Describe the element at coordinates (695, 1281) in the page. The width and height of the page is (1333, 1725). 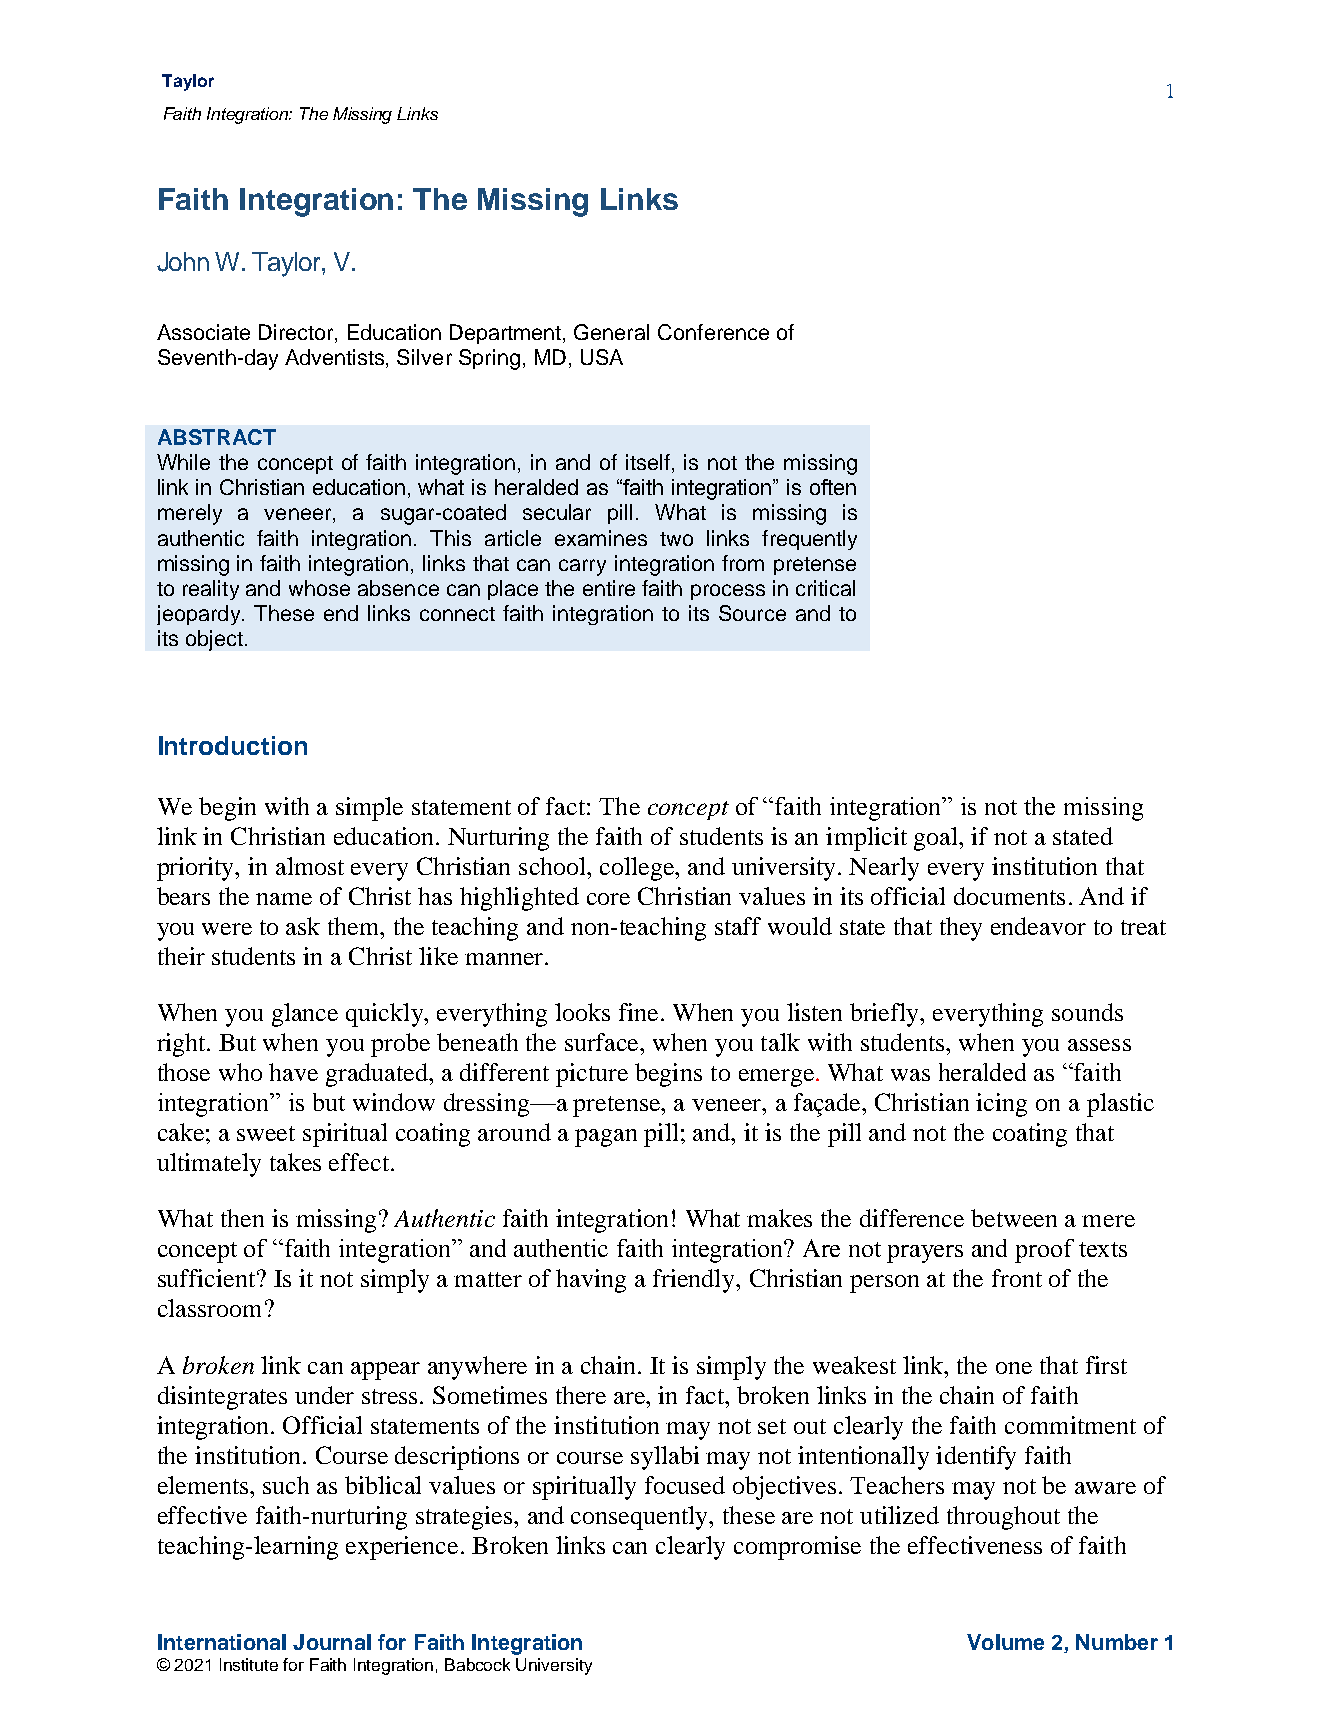
I see `friendly` at that location.
